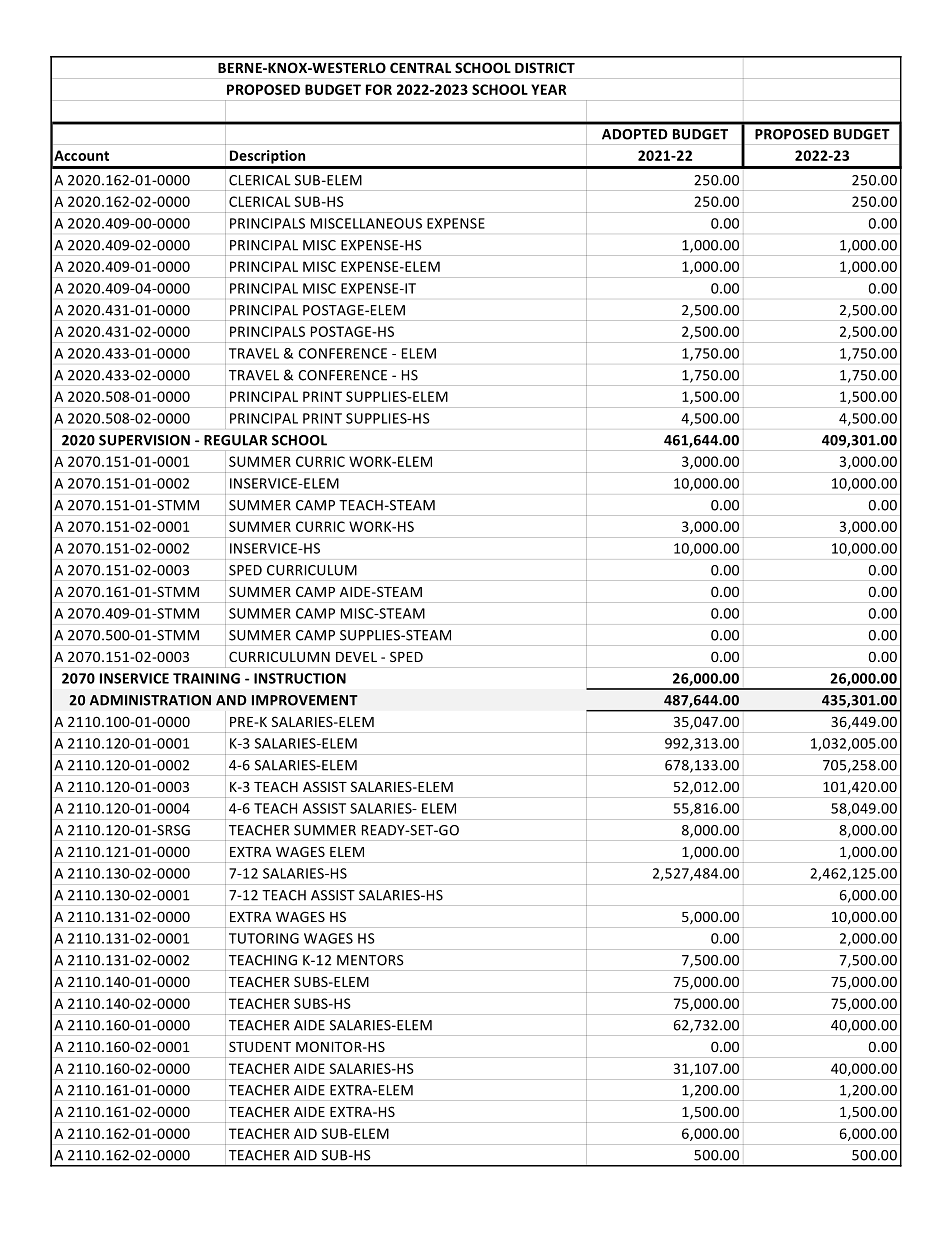 This screenshot has height=1233, width=952. Describe the element at coordinates (231, 700) in the screenshot. I see `AND` at that location.
